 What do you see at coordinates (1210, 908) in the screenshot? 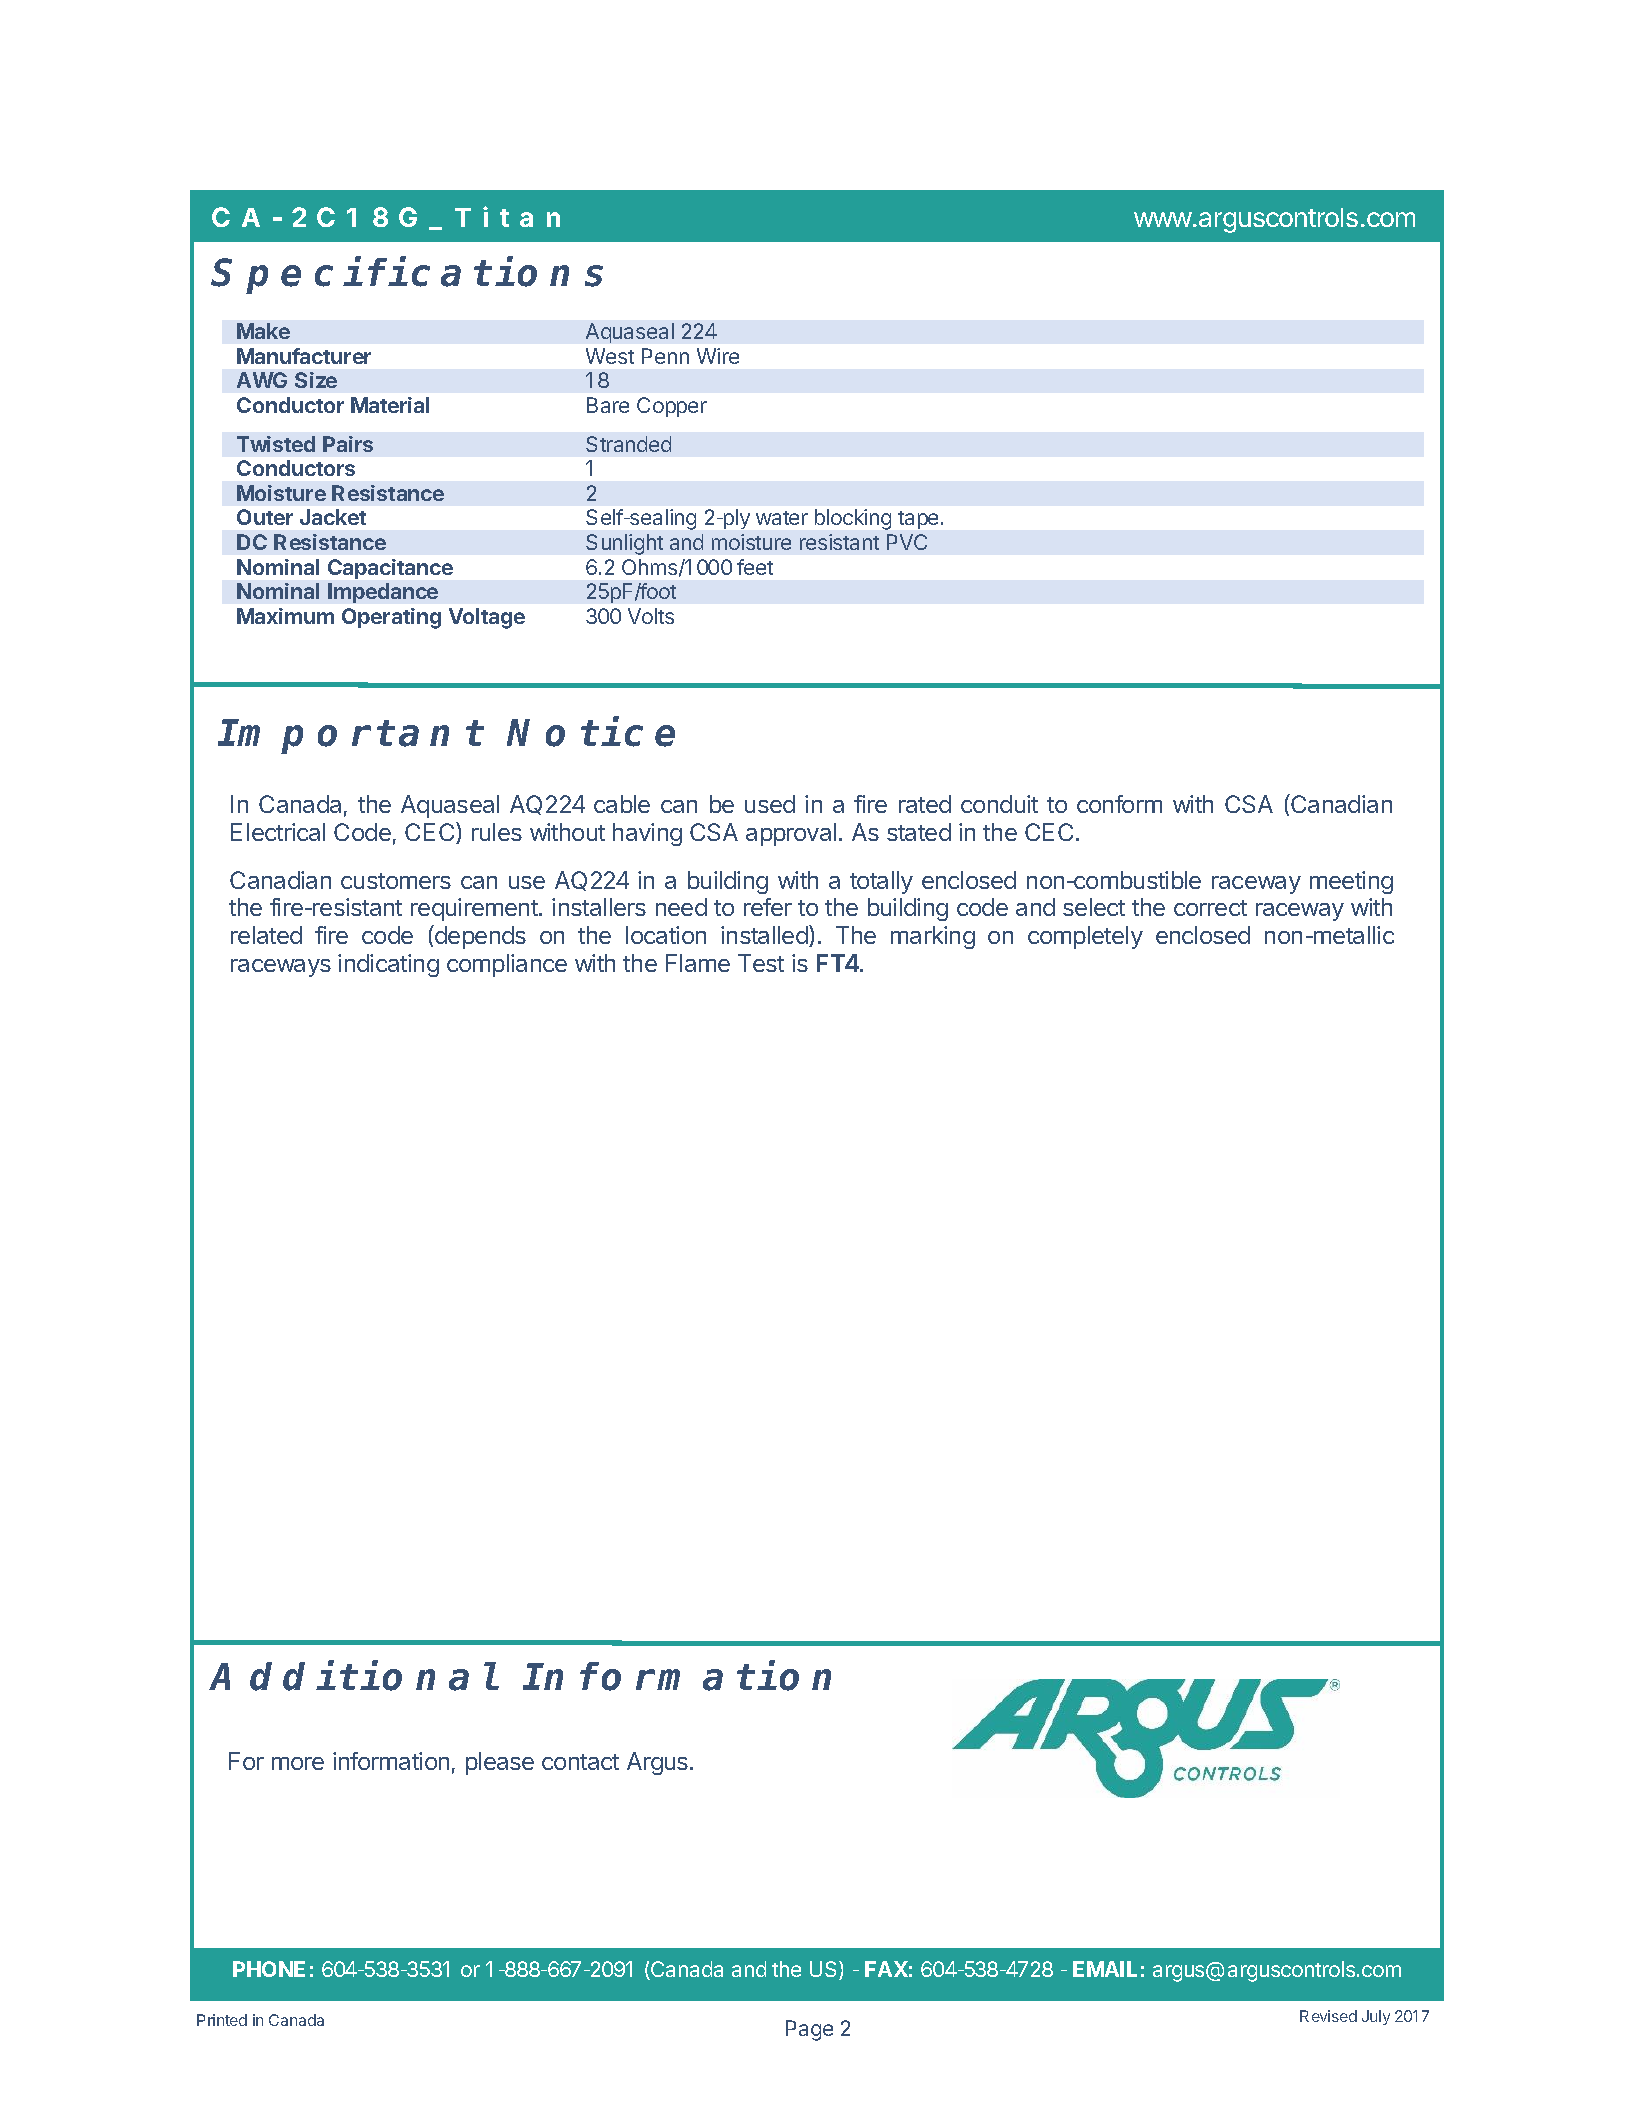
I see `correct` at bounding box center [1210, 908].
